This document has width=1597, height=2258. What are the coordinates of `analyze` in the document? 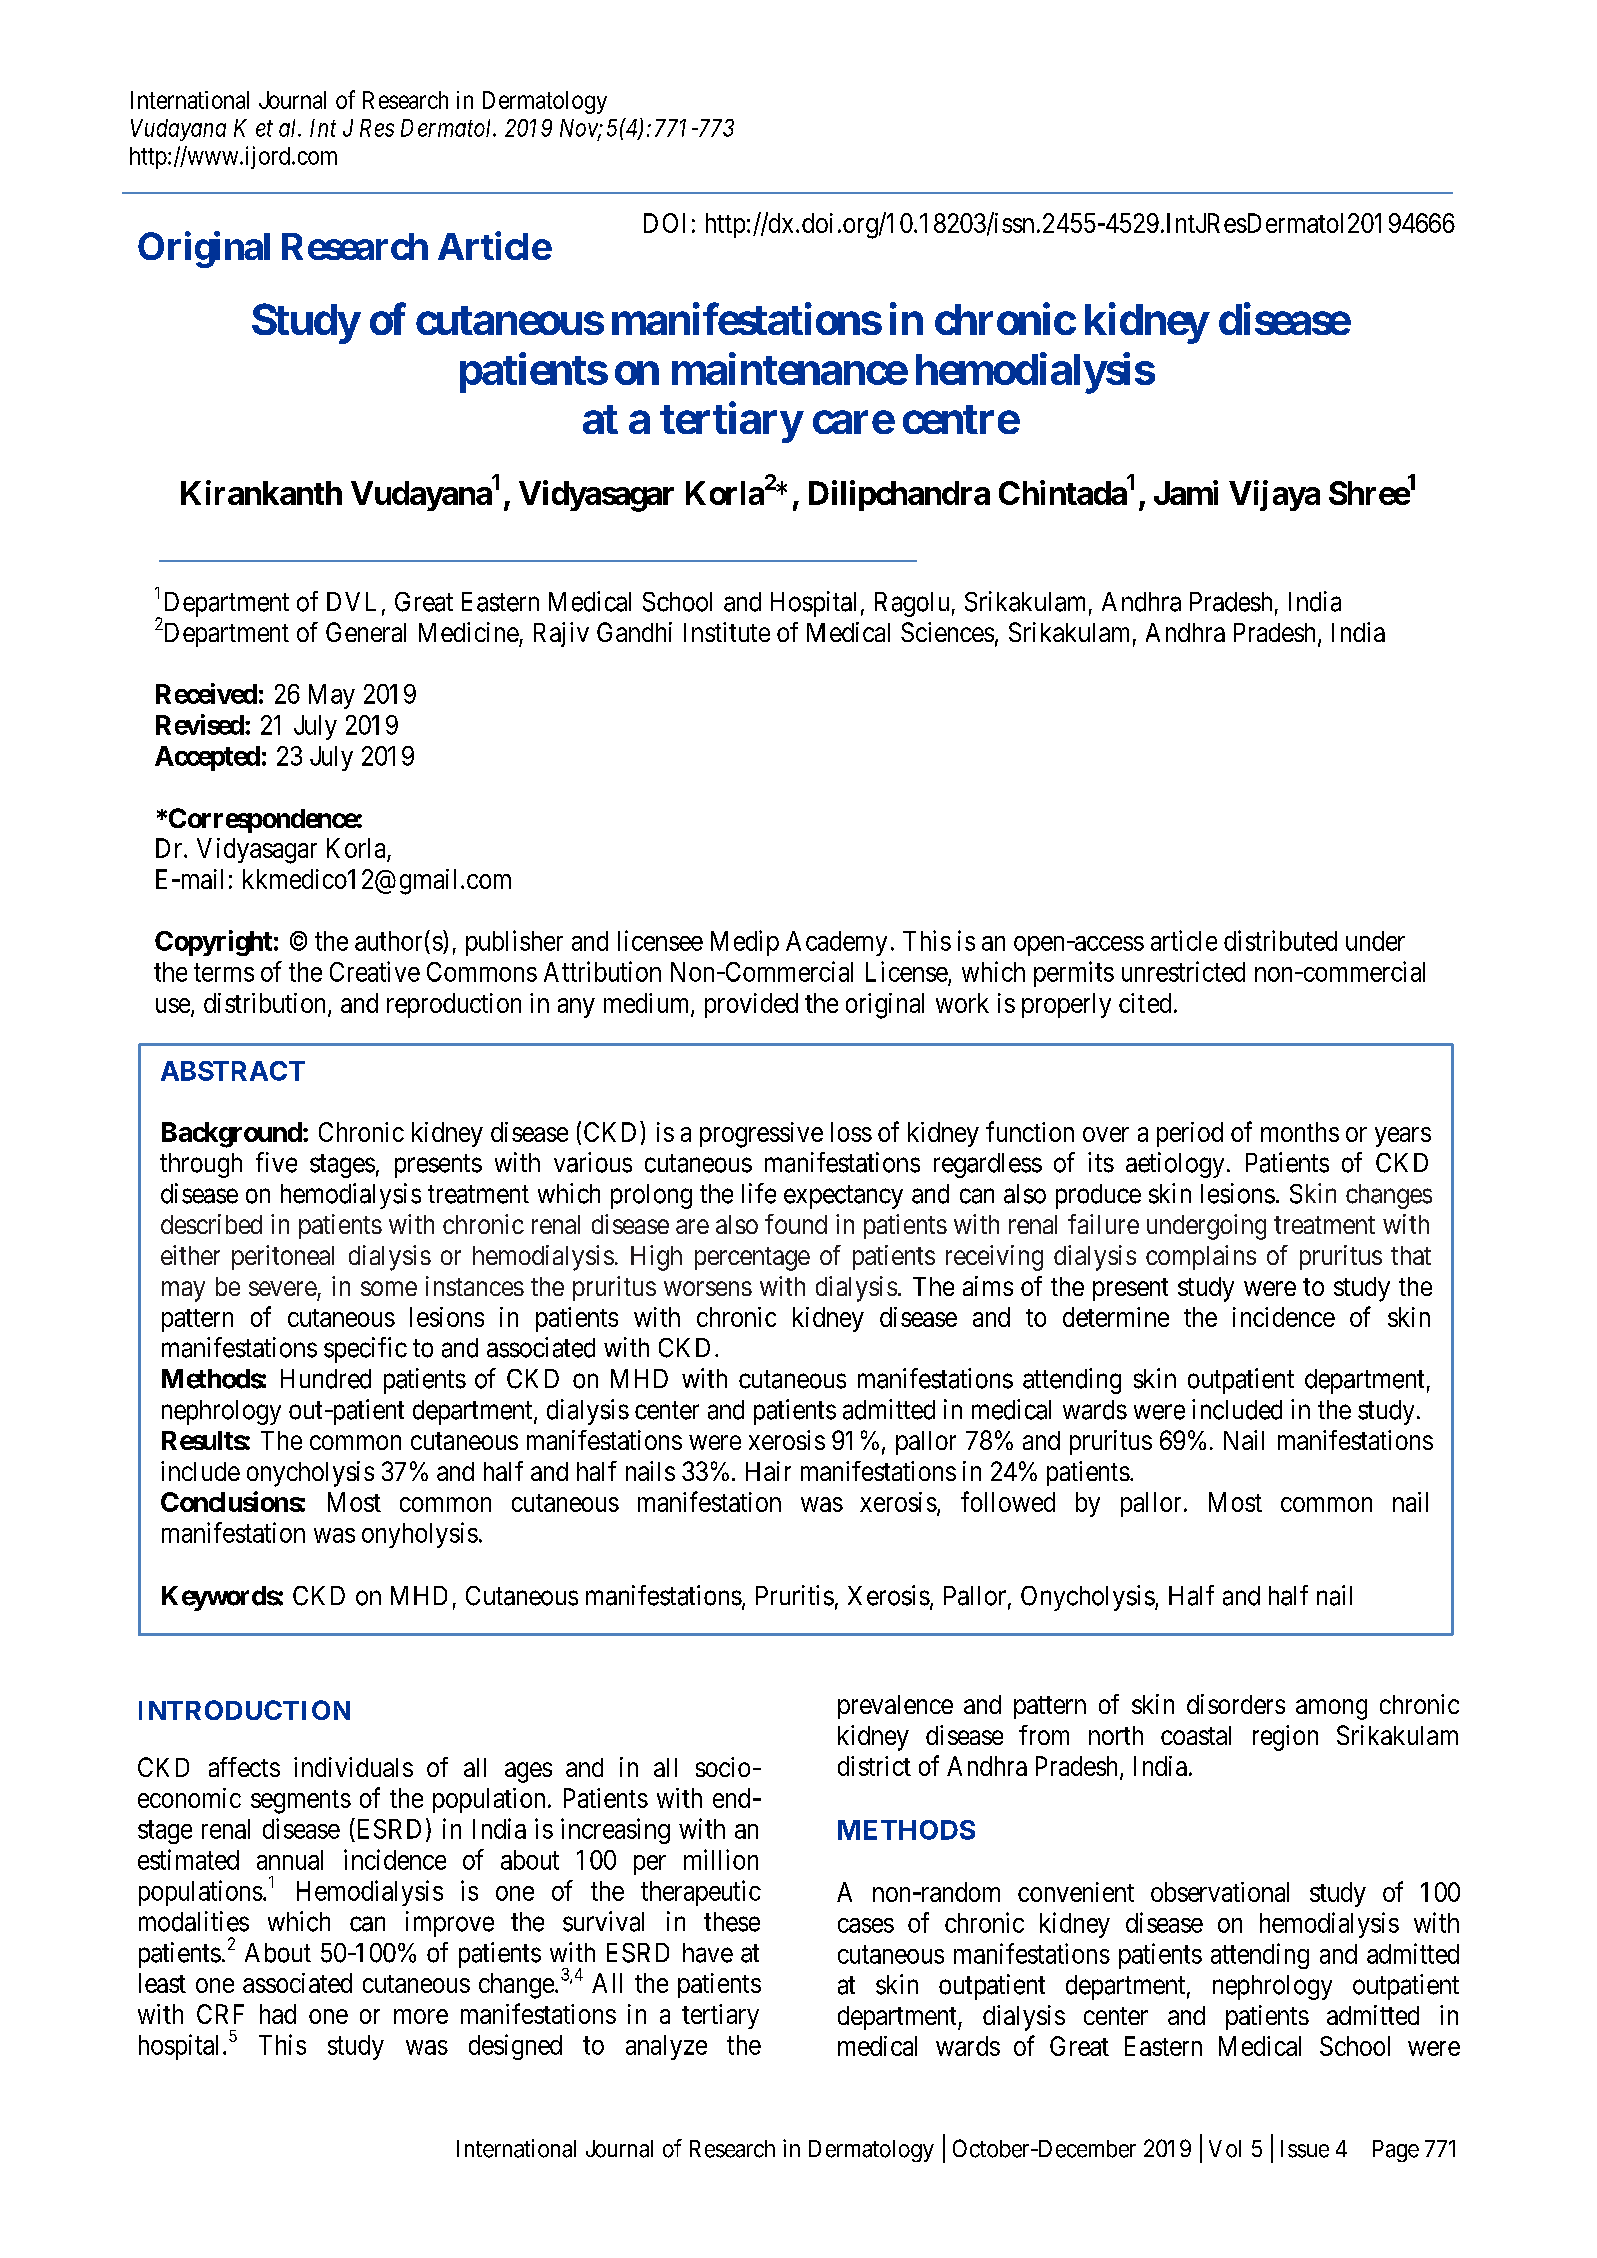 It's located at (666, 2047).
